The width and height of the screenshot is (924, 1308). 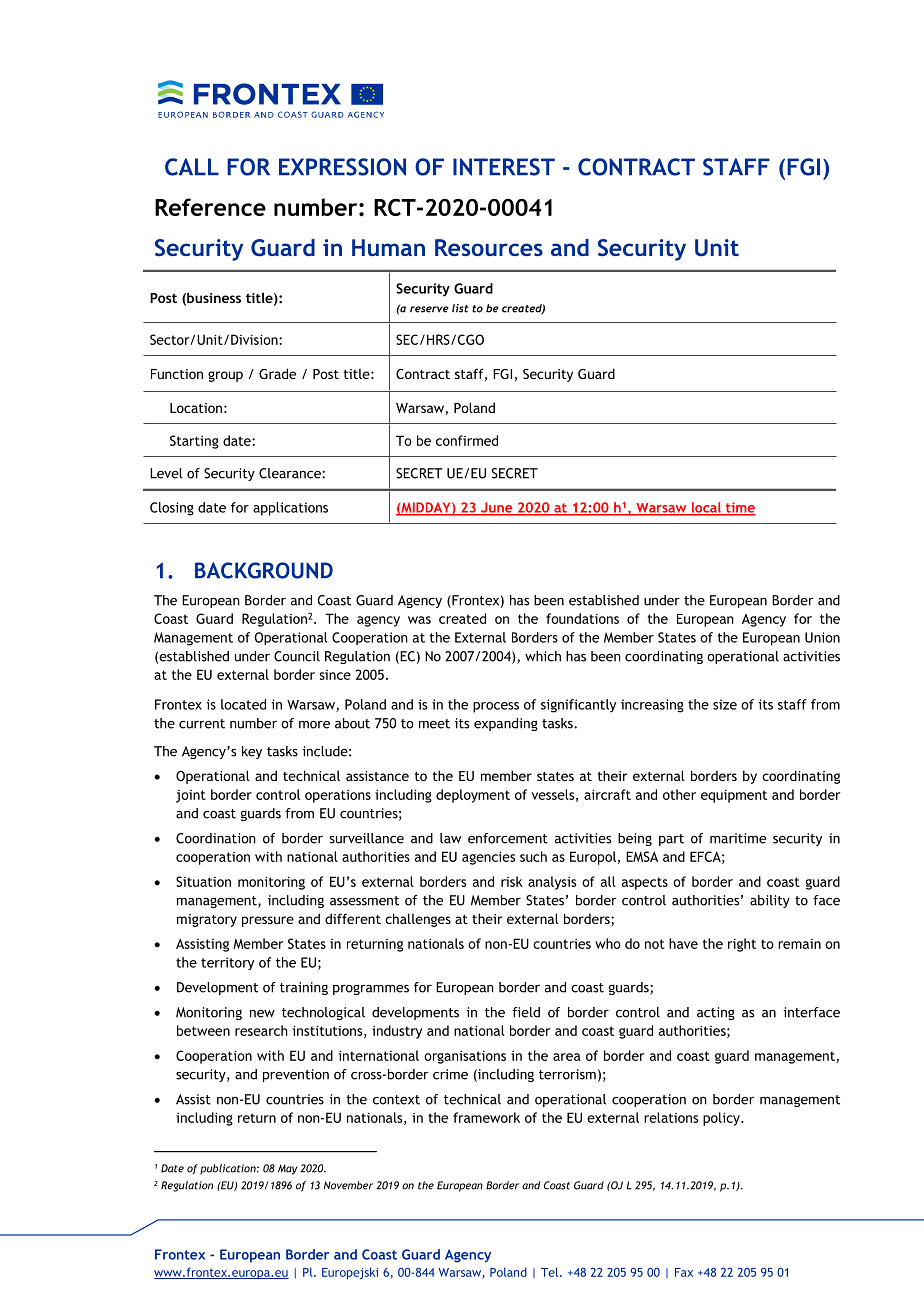 I want to click on size, so click(x=725, y=704).
